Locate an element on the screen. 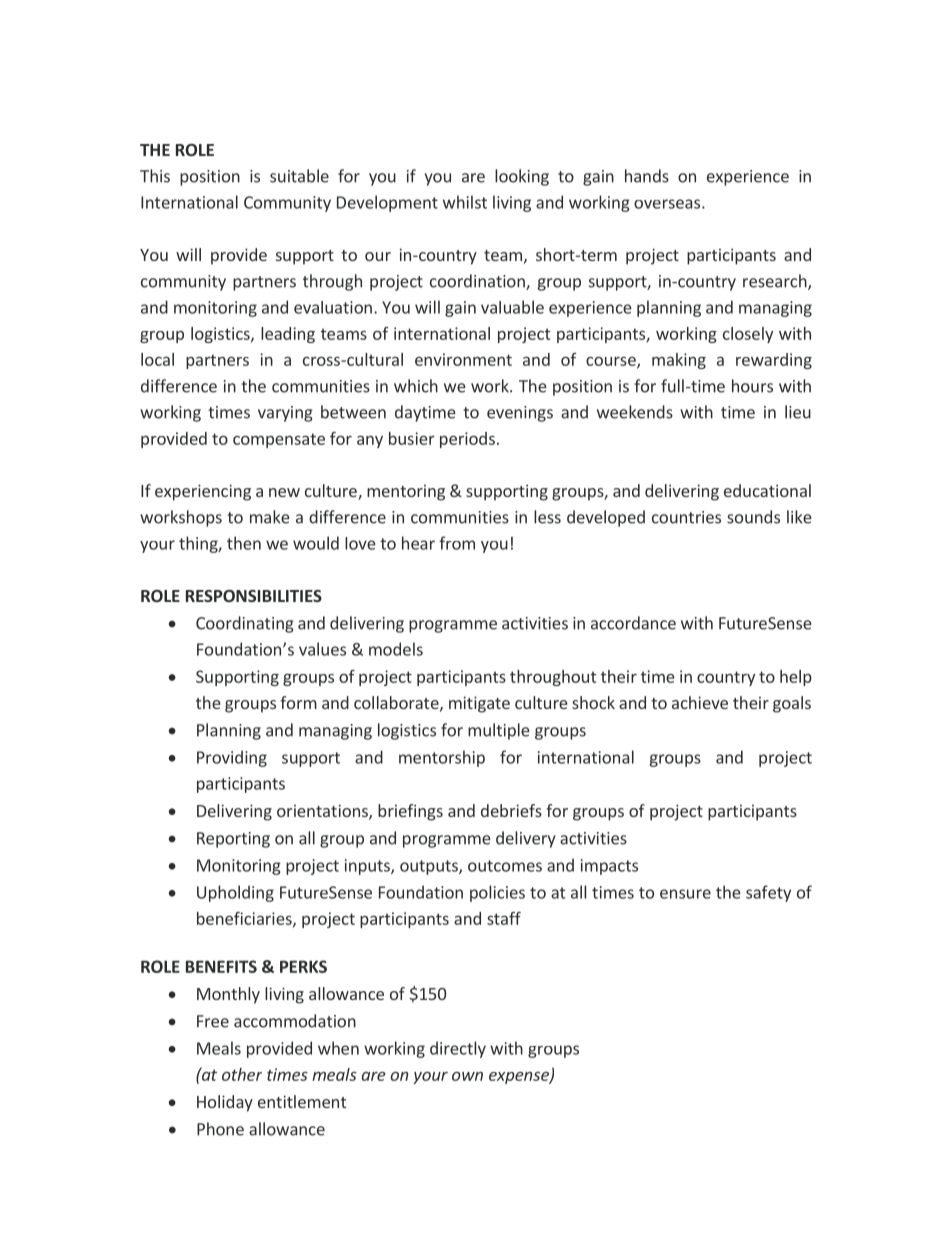  mitigate is located at coordinates (479, 704).
